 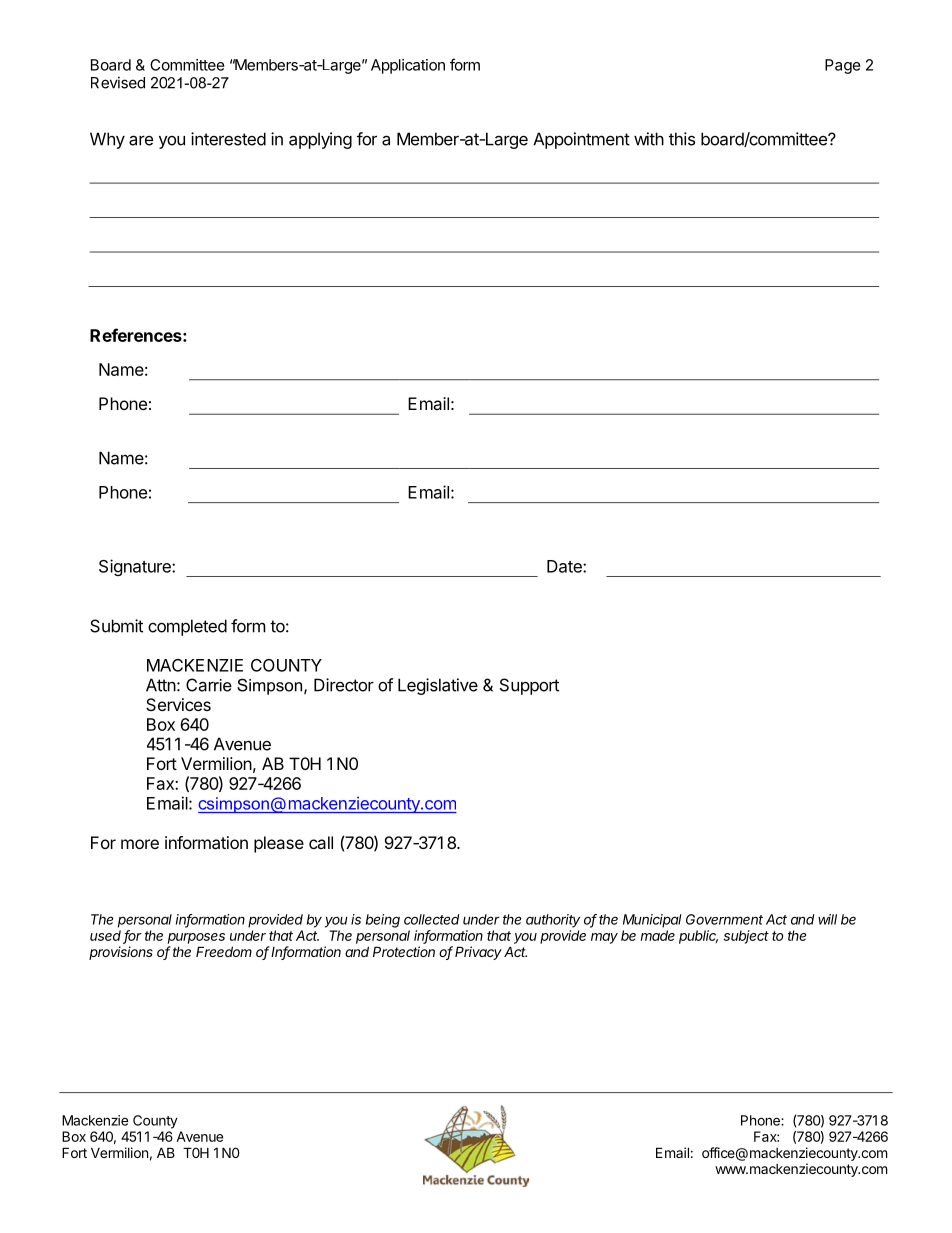 What do you see at coordinates (136, 567) in the screenshot?
I see `Signature` at bounding box center [136, 567].
